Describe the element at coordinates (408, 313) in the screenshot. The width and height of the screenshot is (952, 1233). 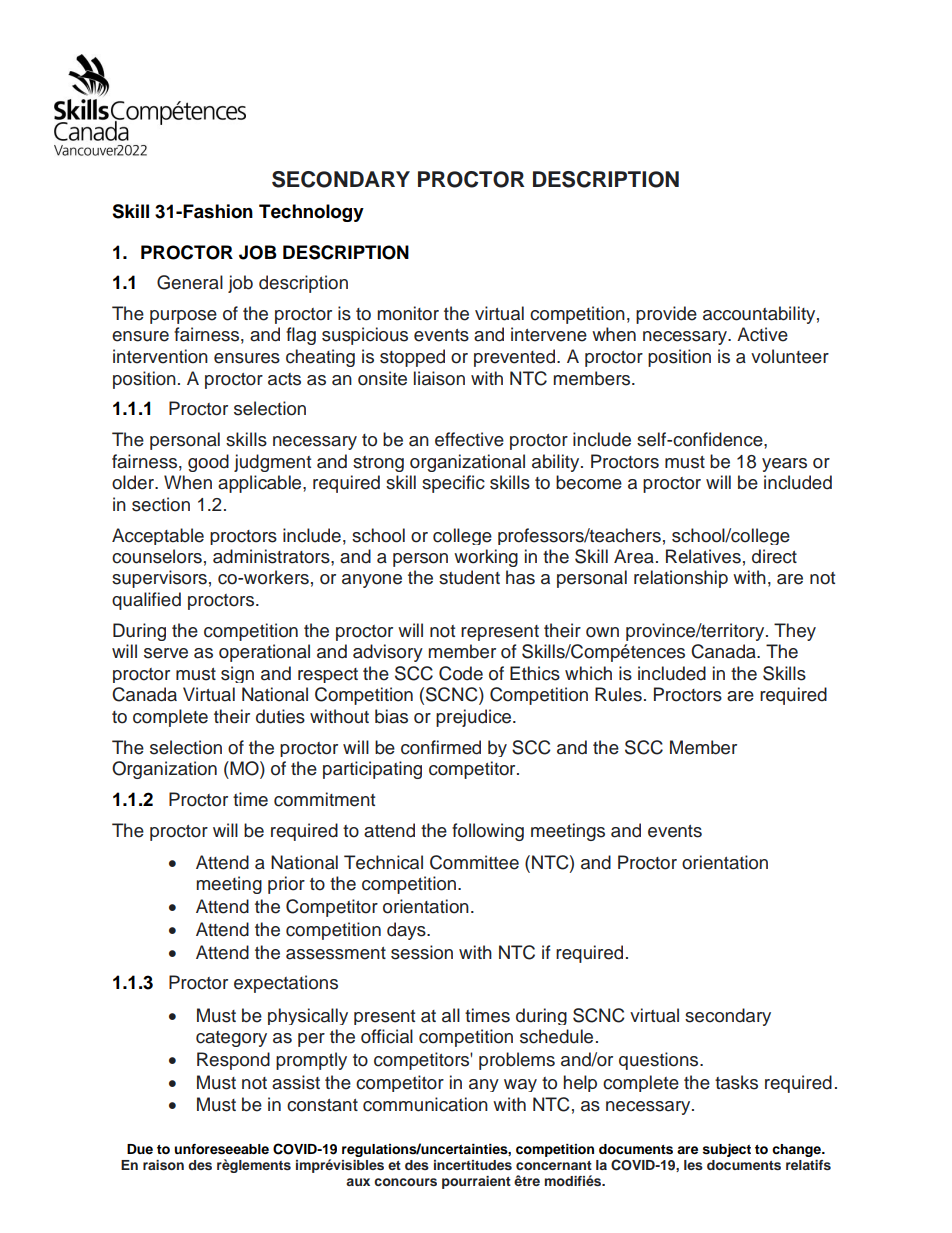
I see `monitor` at that location.
